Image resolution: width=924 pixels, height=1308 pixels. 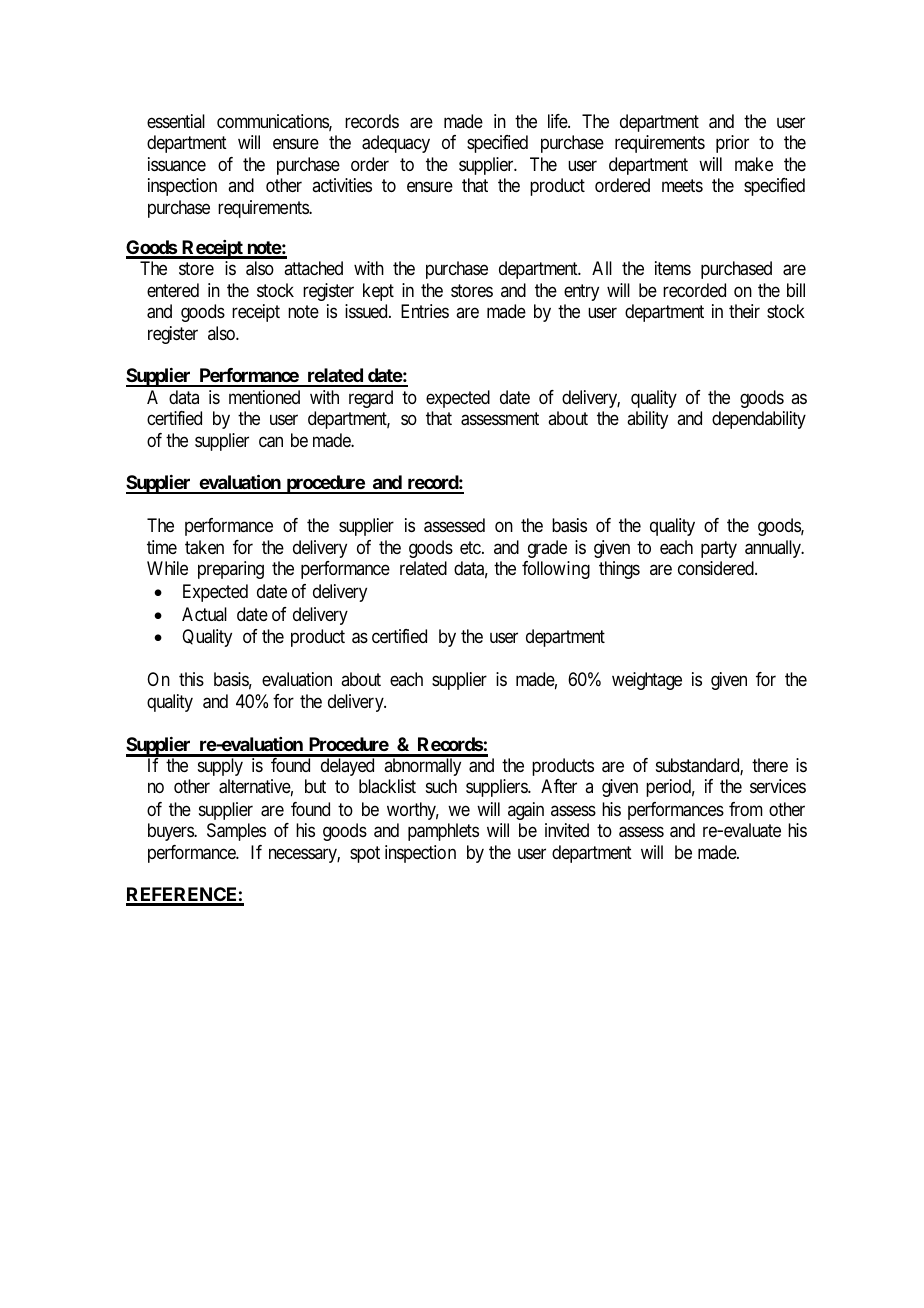 What do you see at coordinates (236, 832) in the screenshot?
I see `Samples` at bounding box center [236, 832].
